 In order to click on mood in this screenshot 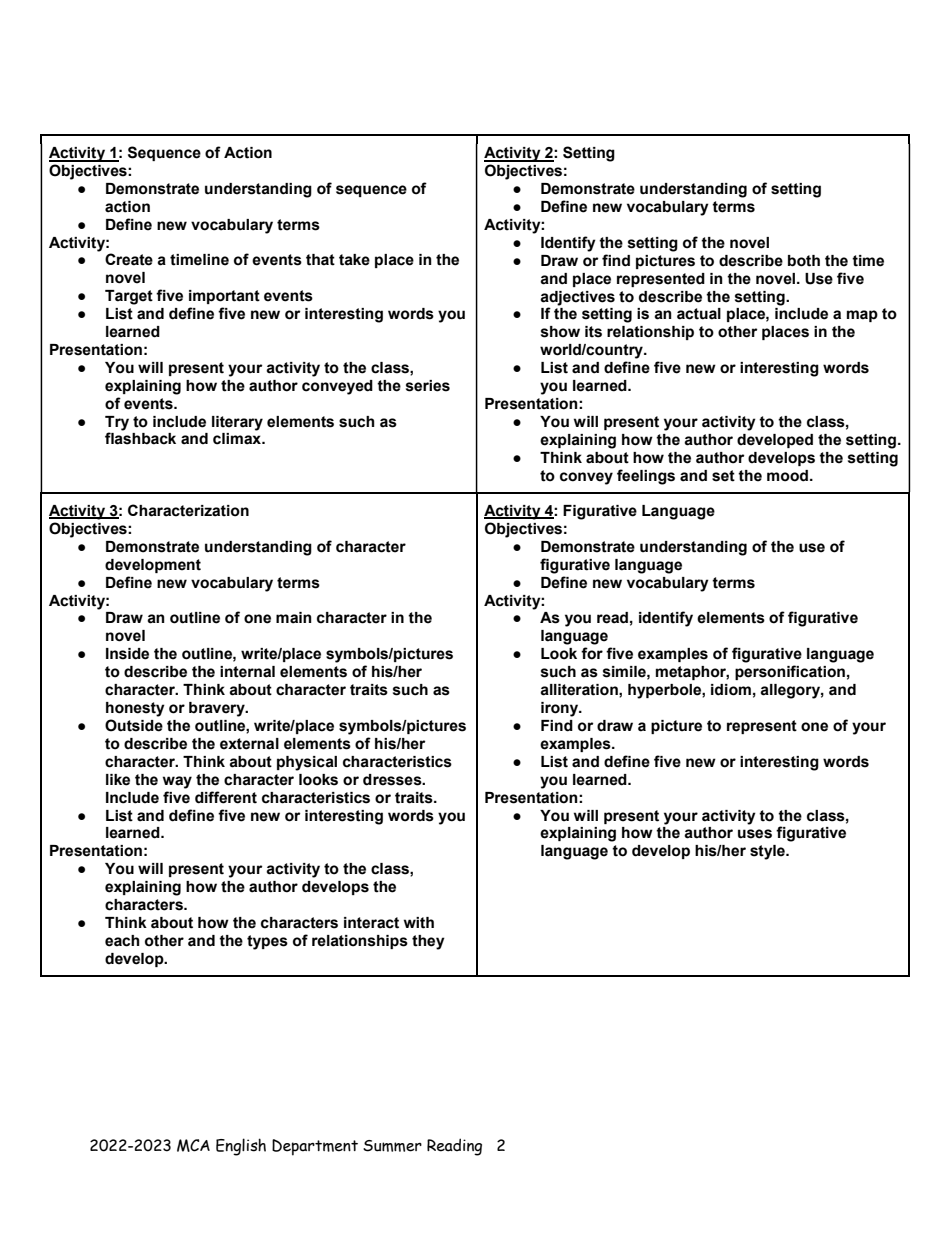, I will do `click(789, 476)`.
